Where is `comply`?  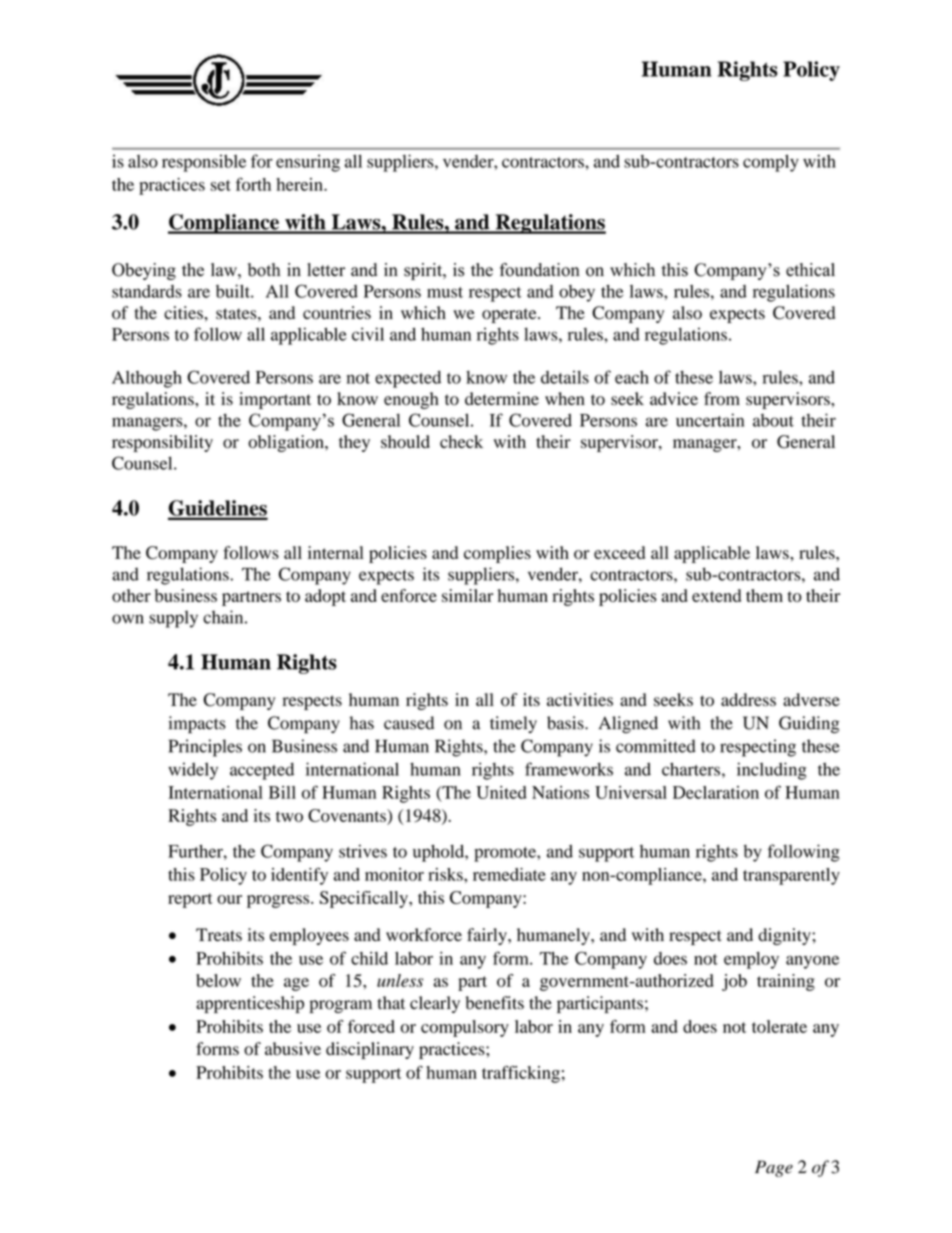
comply is located at coordinates (771, 163).
